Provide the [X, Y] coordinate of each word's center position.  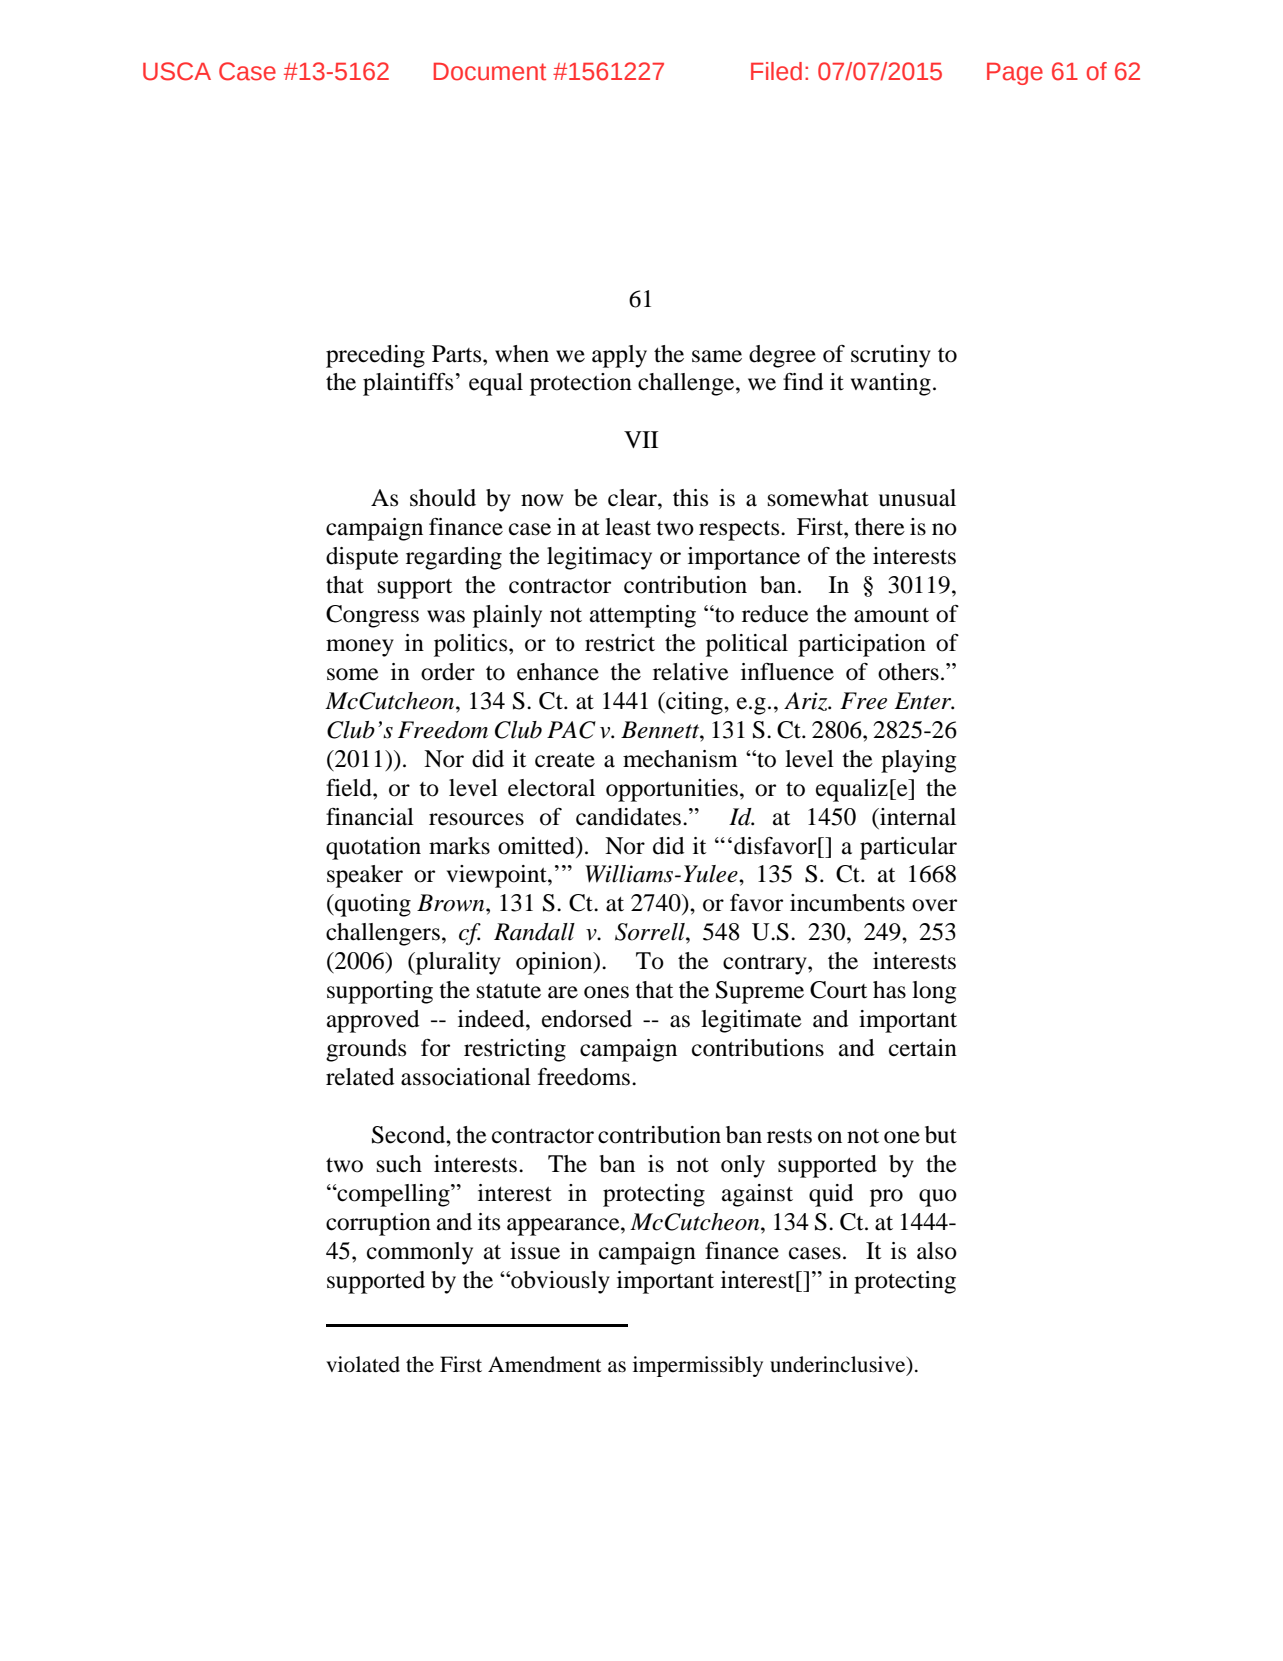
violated [363, 1364]
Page [1015, 74]
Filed [776, 71]
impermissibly [698, 1366]
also [937, 1251]
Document [490, 72]
